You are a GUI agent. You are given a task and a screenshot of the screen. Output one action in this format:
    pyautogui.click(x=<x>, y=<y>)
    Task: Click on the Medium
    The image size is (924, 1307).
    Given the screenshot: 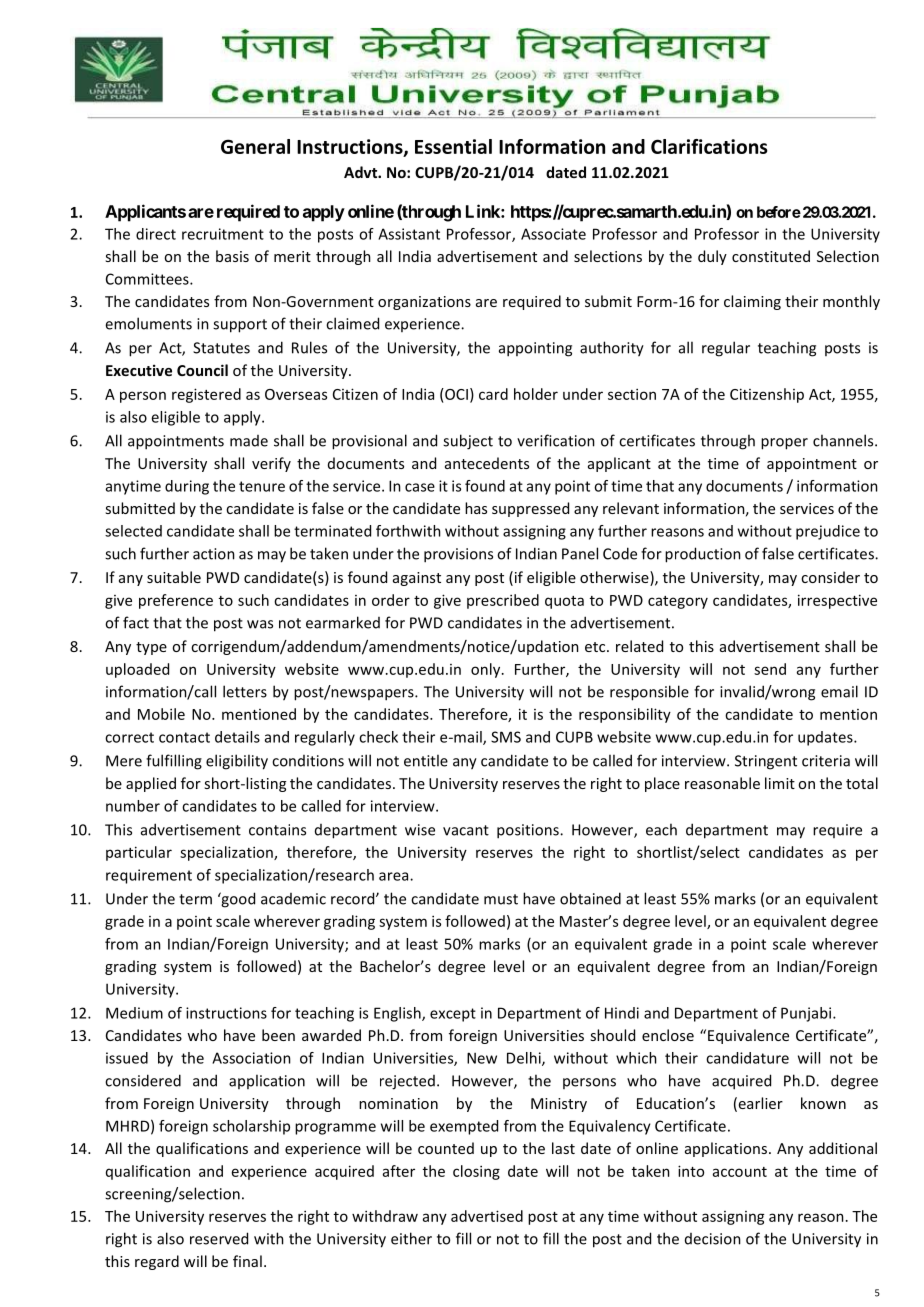 What is the action you would take?
    pyautogui.click(x=134, y=1013)
